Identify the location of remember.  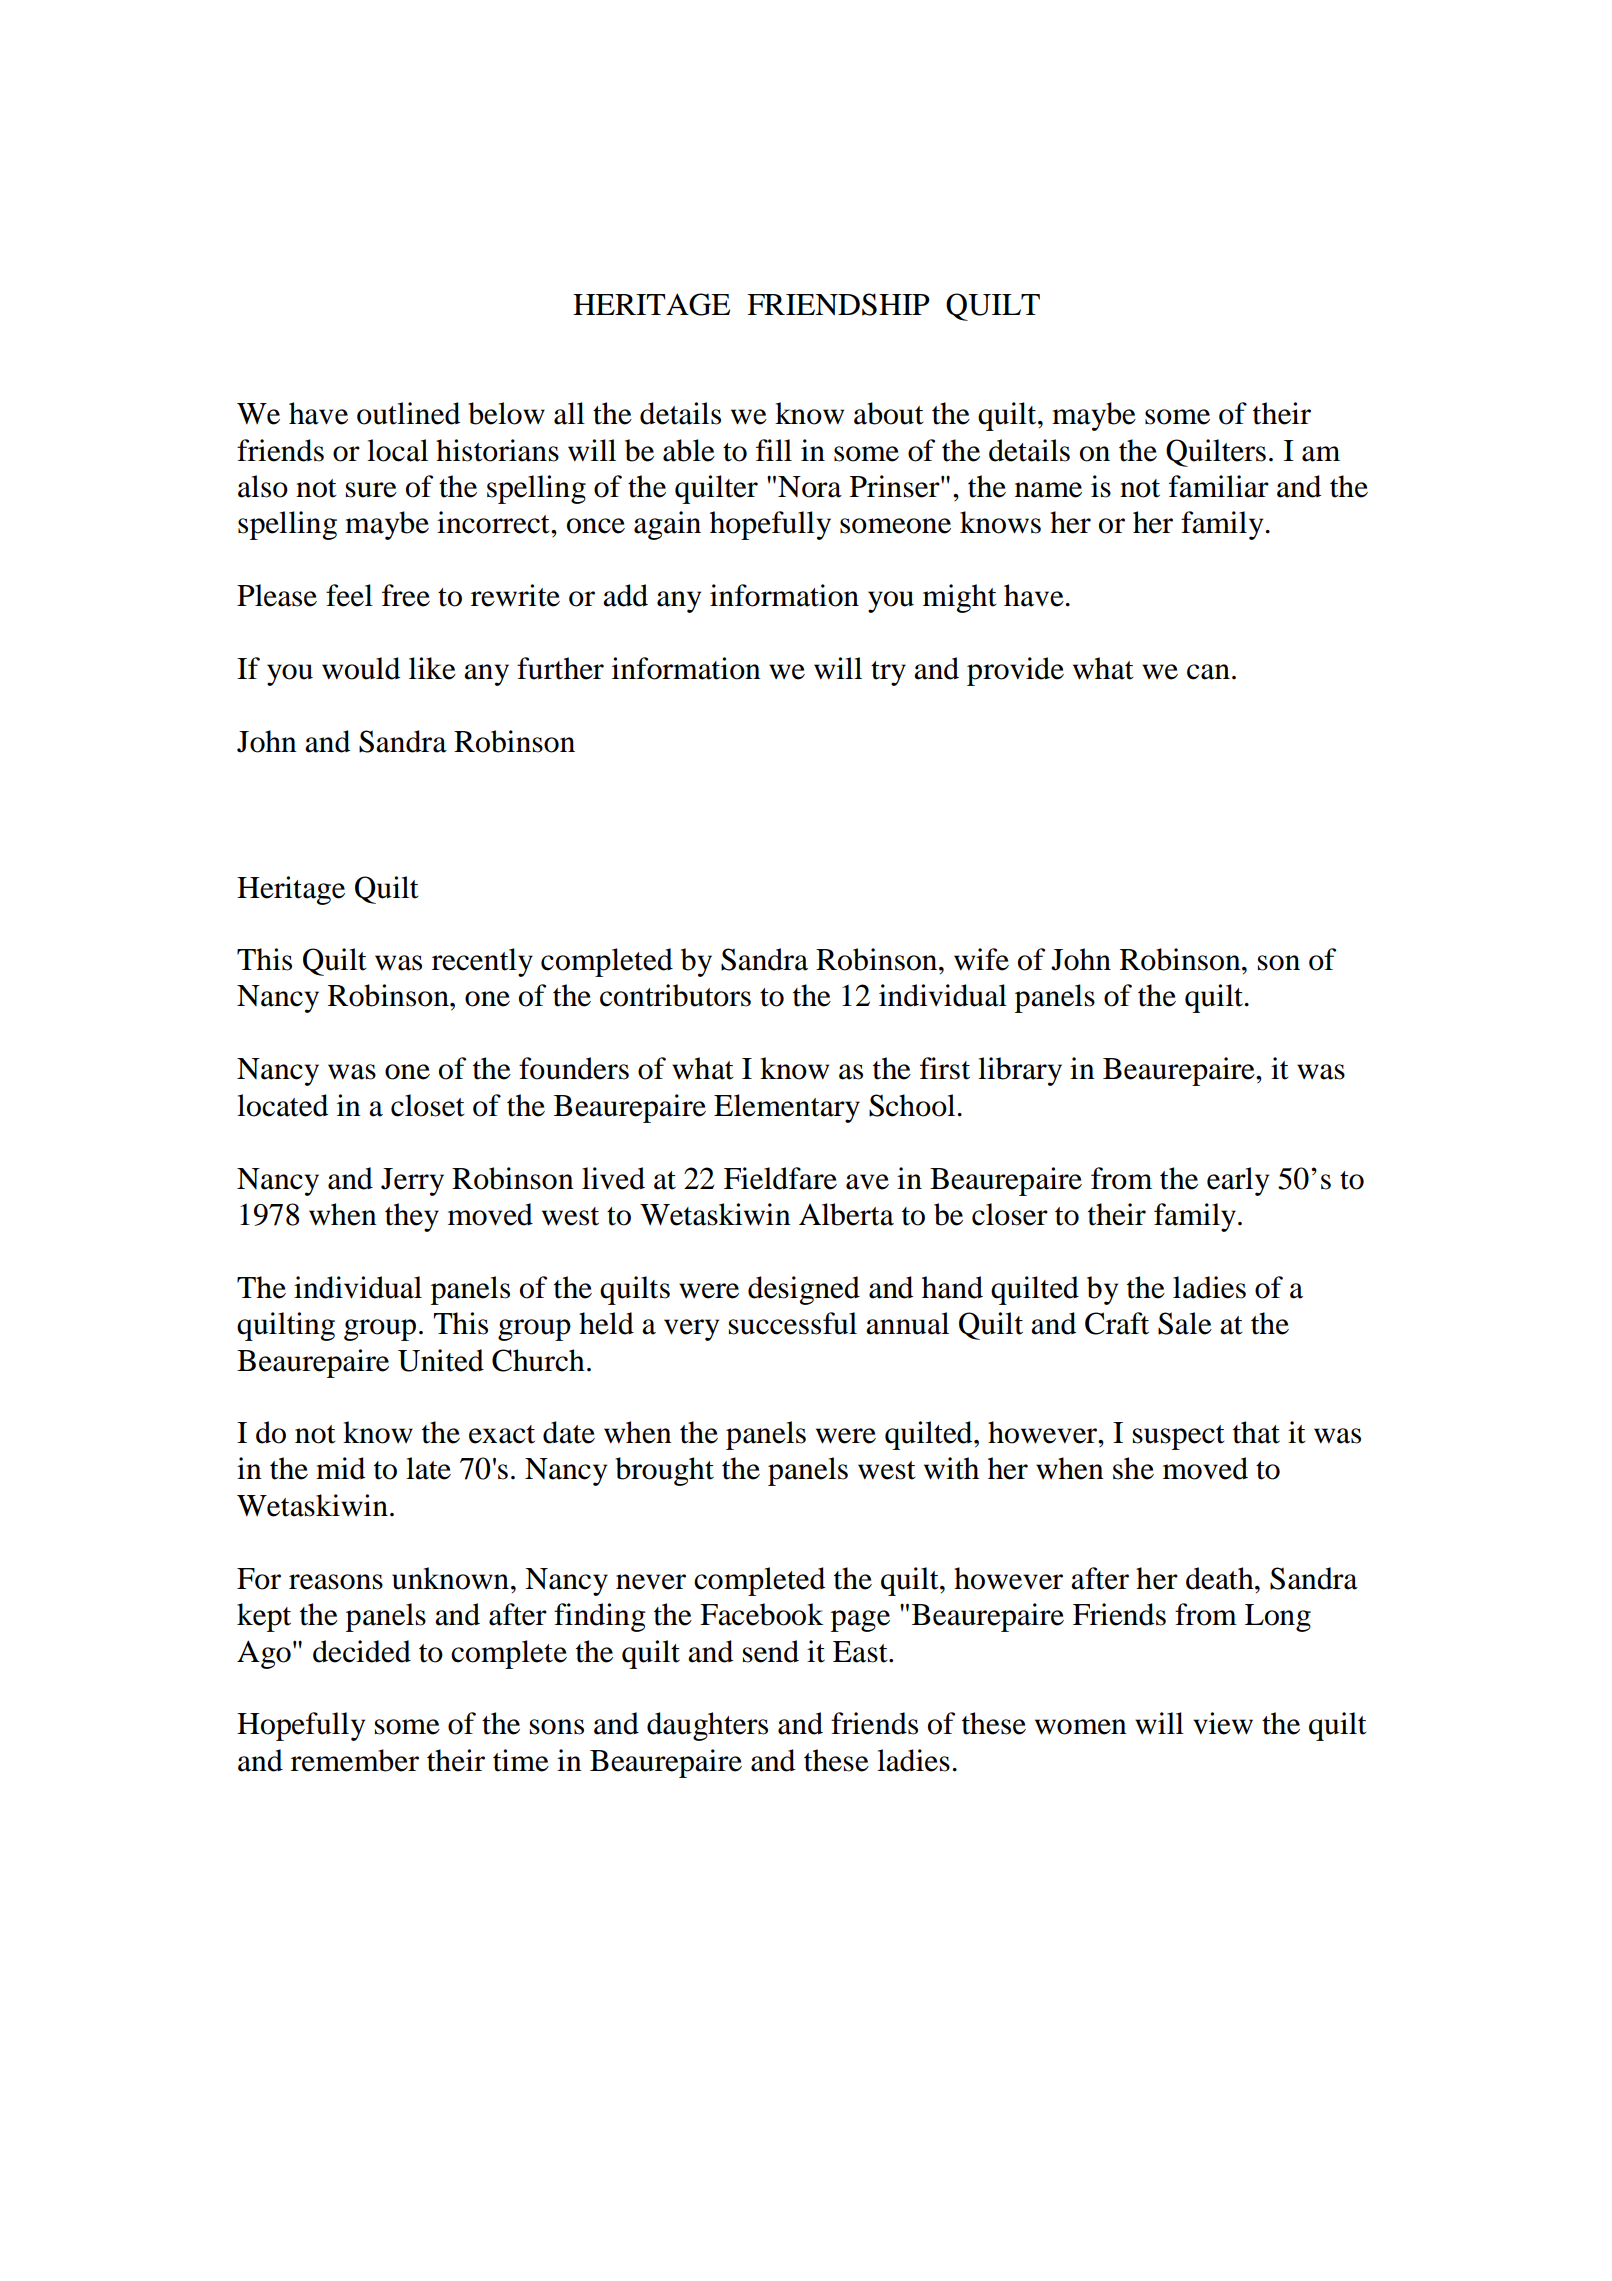
(355, 1760).
